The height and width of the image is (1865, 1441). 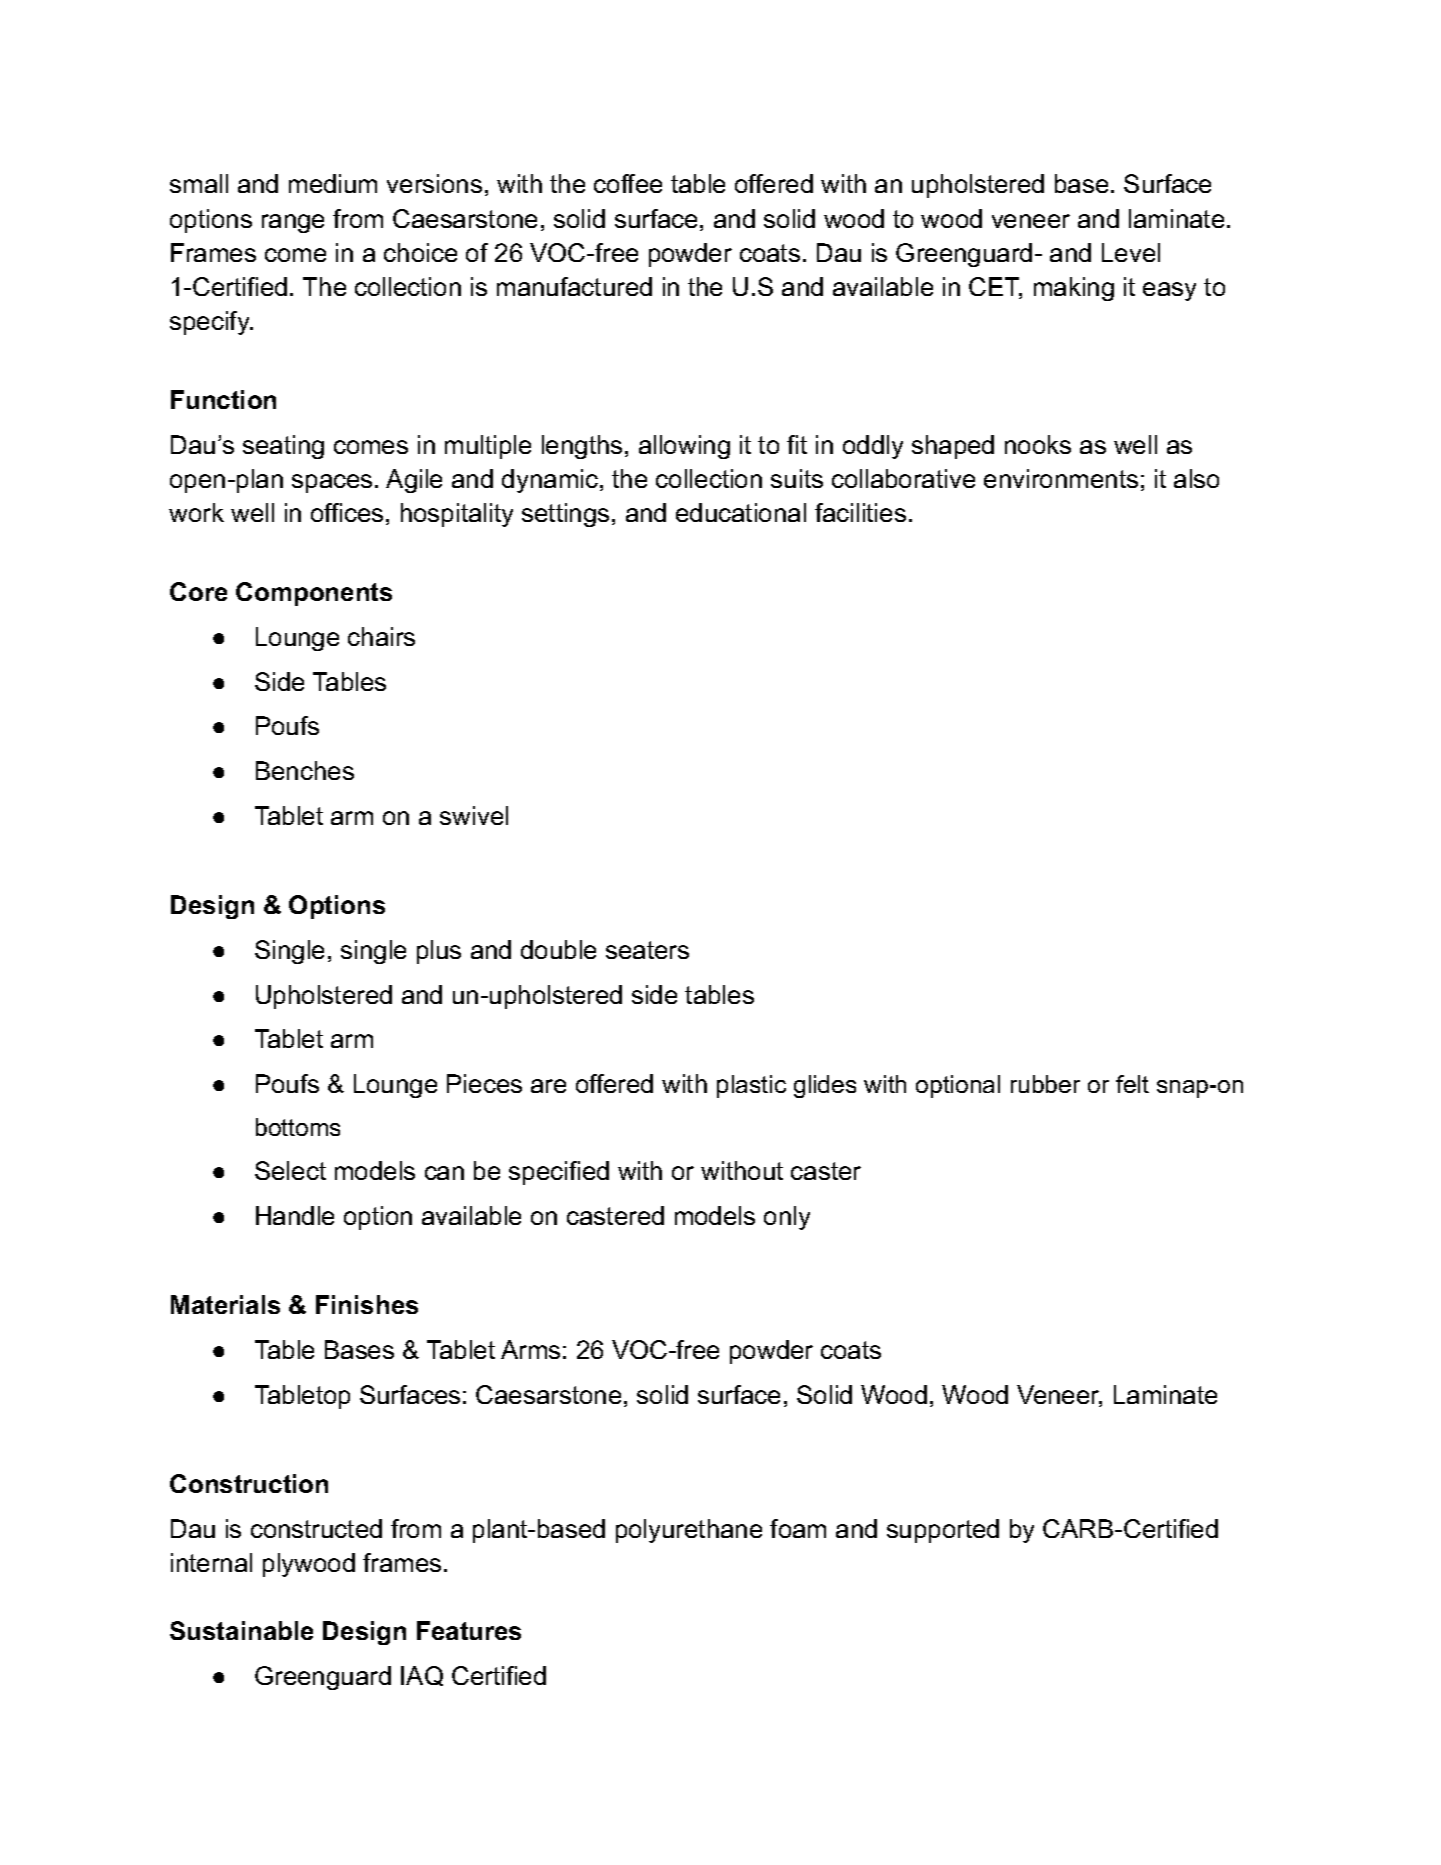 I want to click on felt, so click(x=1132, y=1084).
